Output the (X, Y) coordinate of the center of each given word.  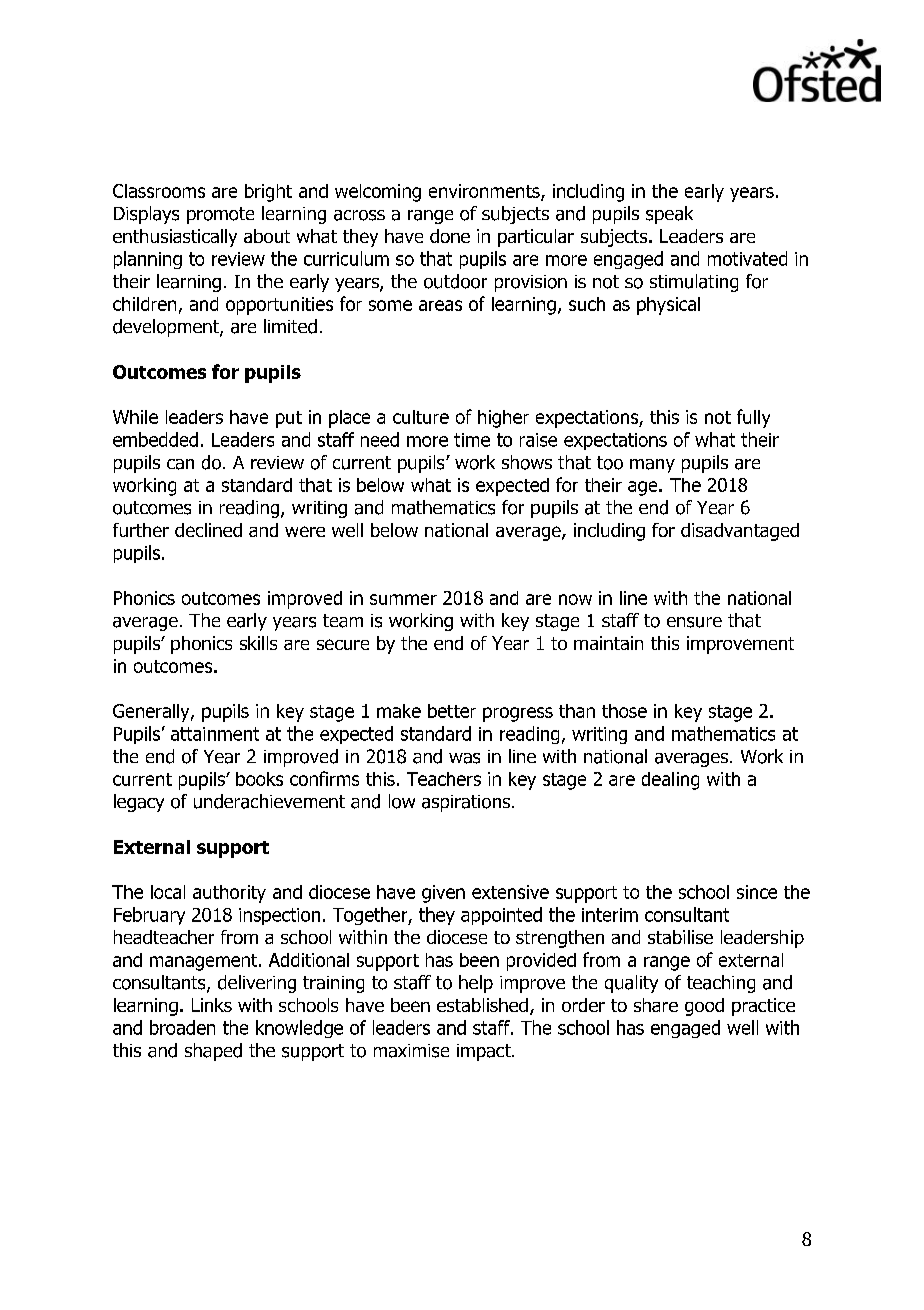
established (482, 1005)
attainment (215, 734)
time (472, 440)
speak (669, 215)
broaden (182, 1027)
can (180, 464)
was (464, 758)
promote (220, 215)
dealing (670, 781)
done (450, 236)
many (652, 466)
